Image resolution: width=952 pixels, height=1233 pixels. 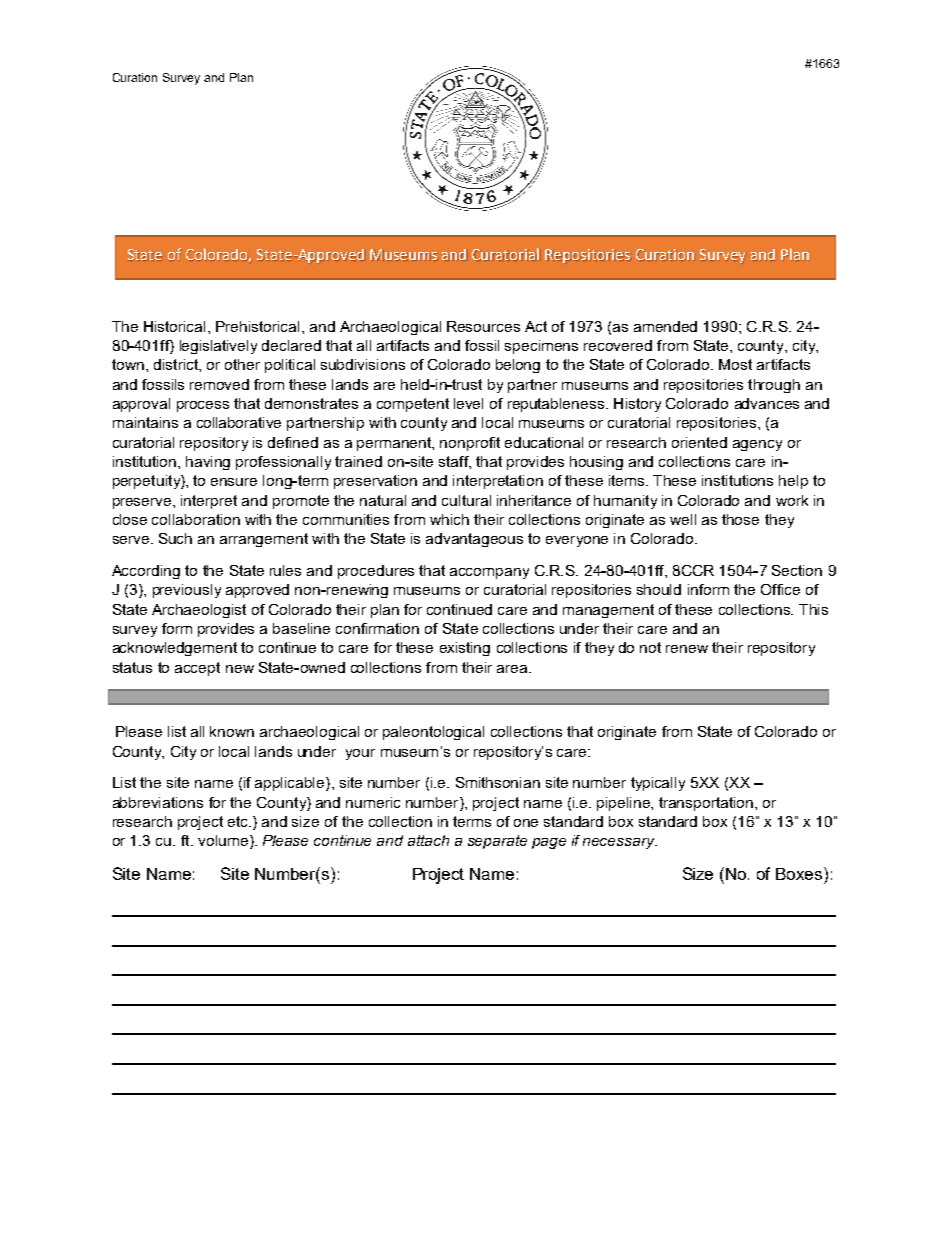 I want to click on Archaeologist, so click(x=199, y=611).
